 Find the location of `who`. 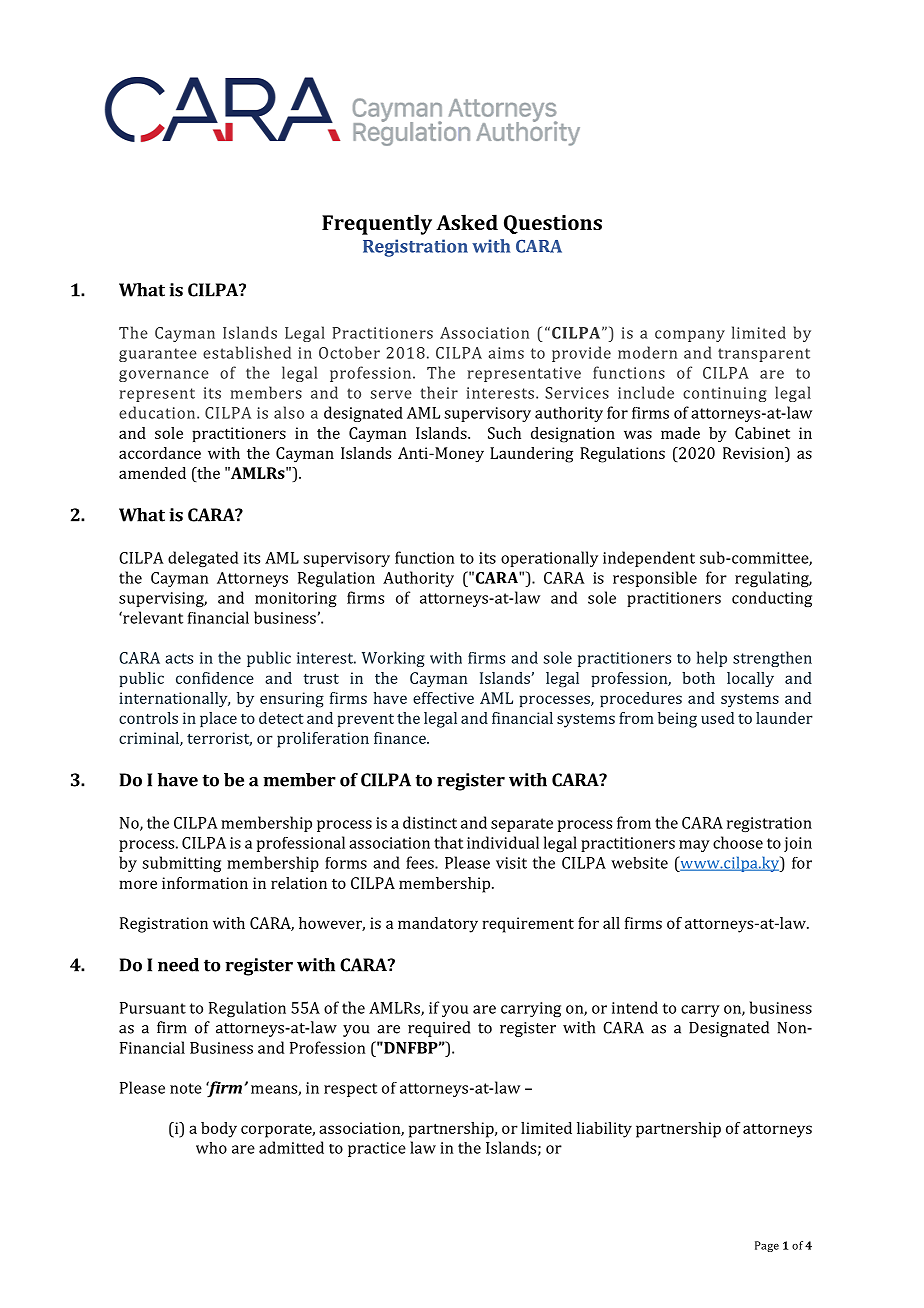

who is located at coordinates (211, 1148).
